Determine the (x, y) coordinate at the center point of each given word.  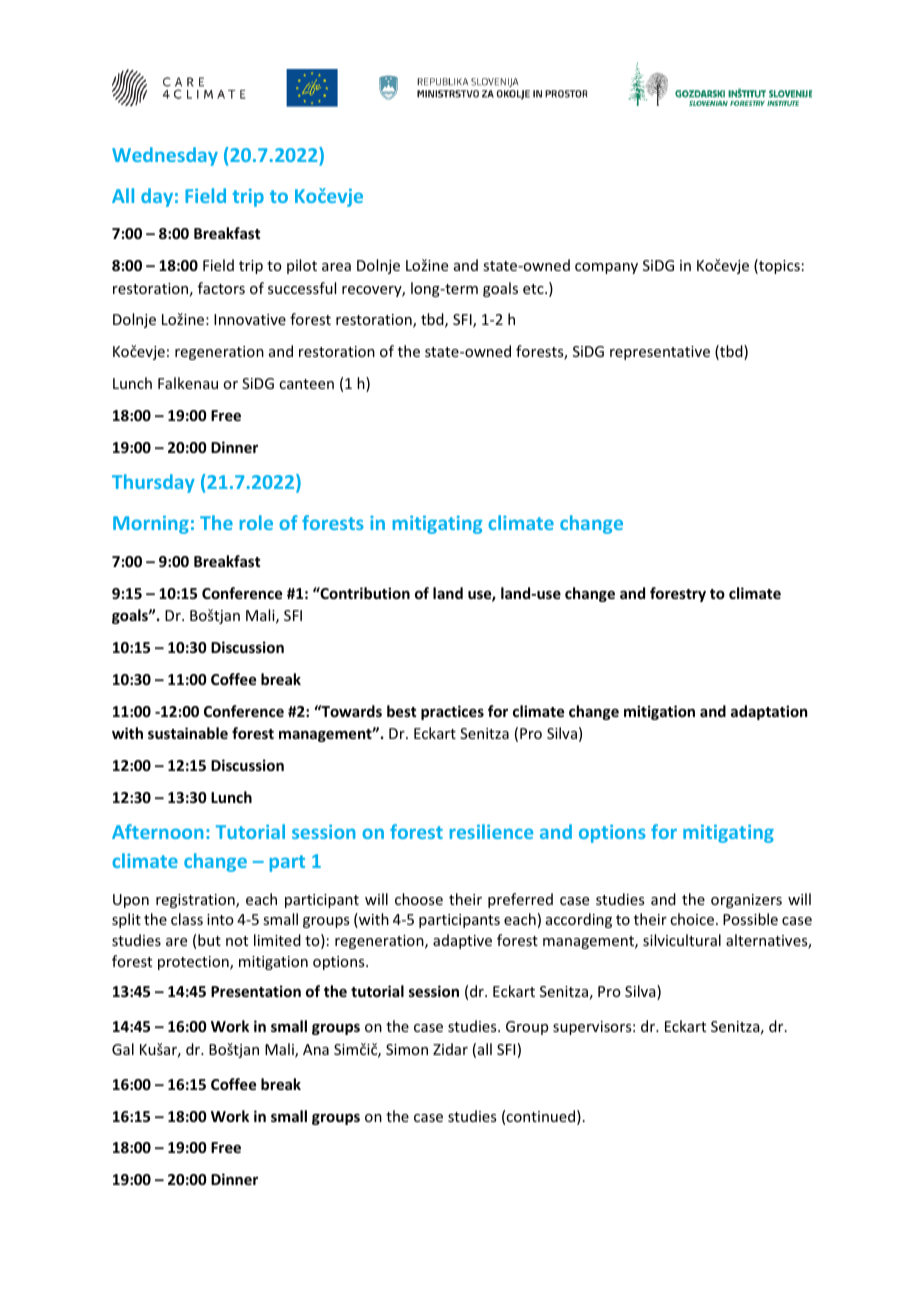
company (606, 268)
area (336, 267)
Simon (407, 1049)
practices (452, 712)
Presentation (256, 991)
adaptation (769, 712)
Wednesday (165, 156)
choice (693, 919)
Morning (151, 524)
